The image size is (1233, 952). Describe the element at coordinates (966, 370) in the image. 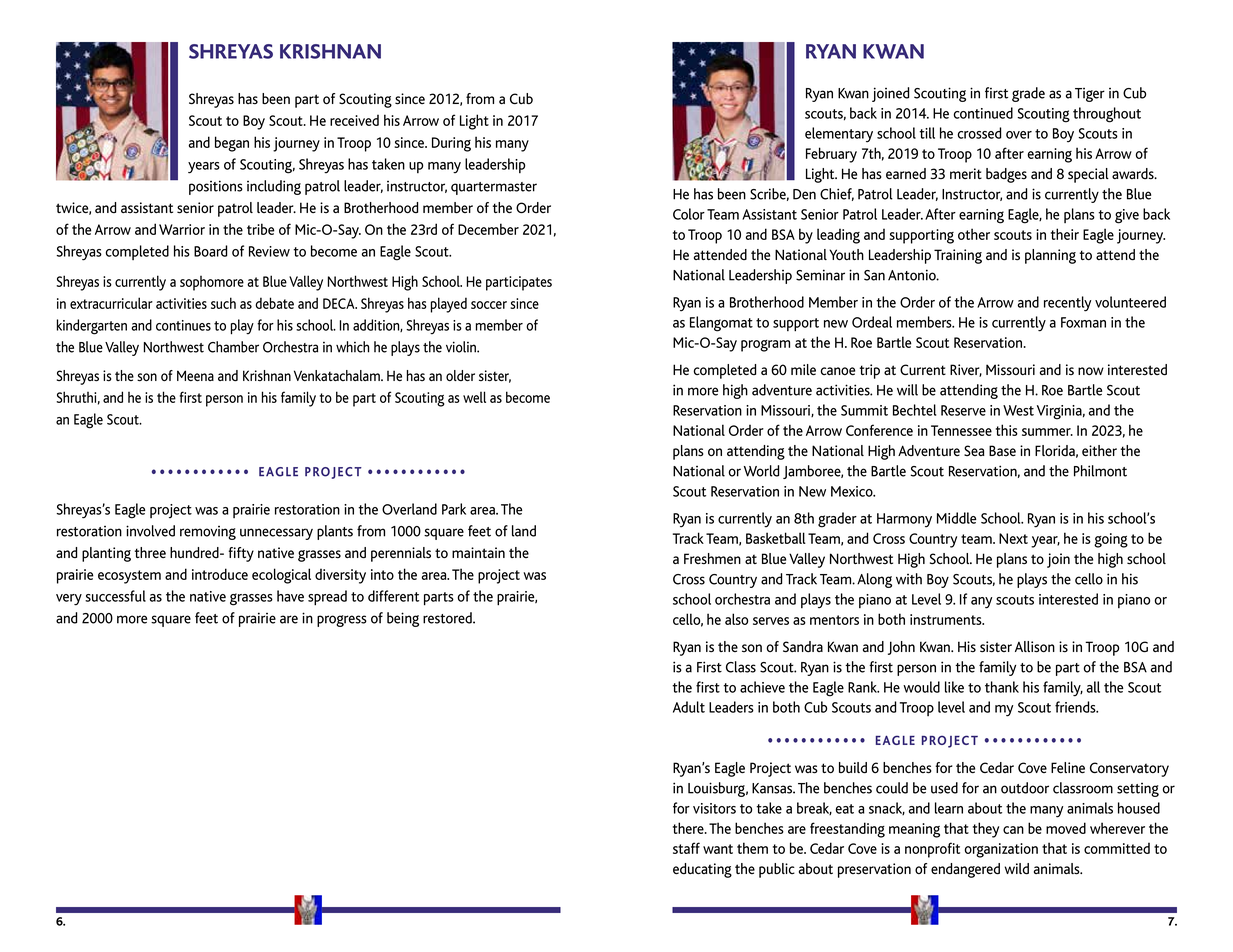

I see `River` at that location.
